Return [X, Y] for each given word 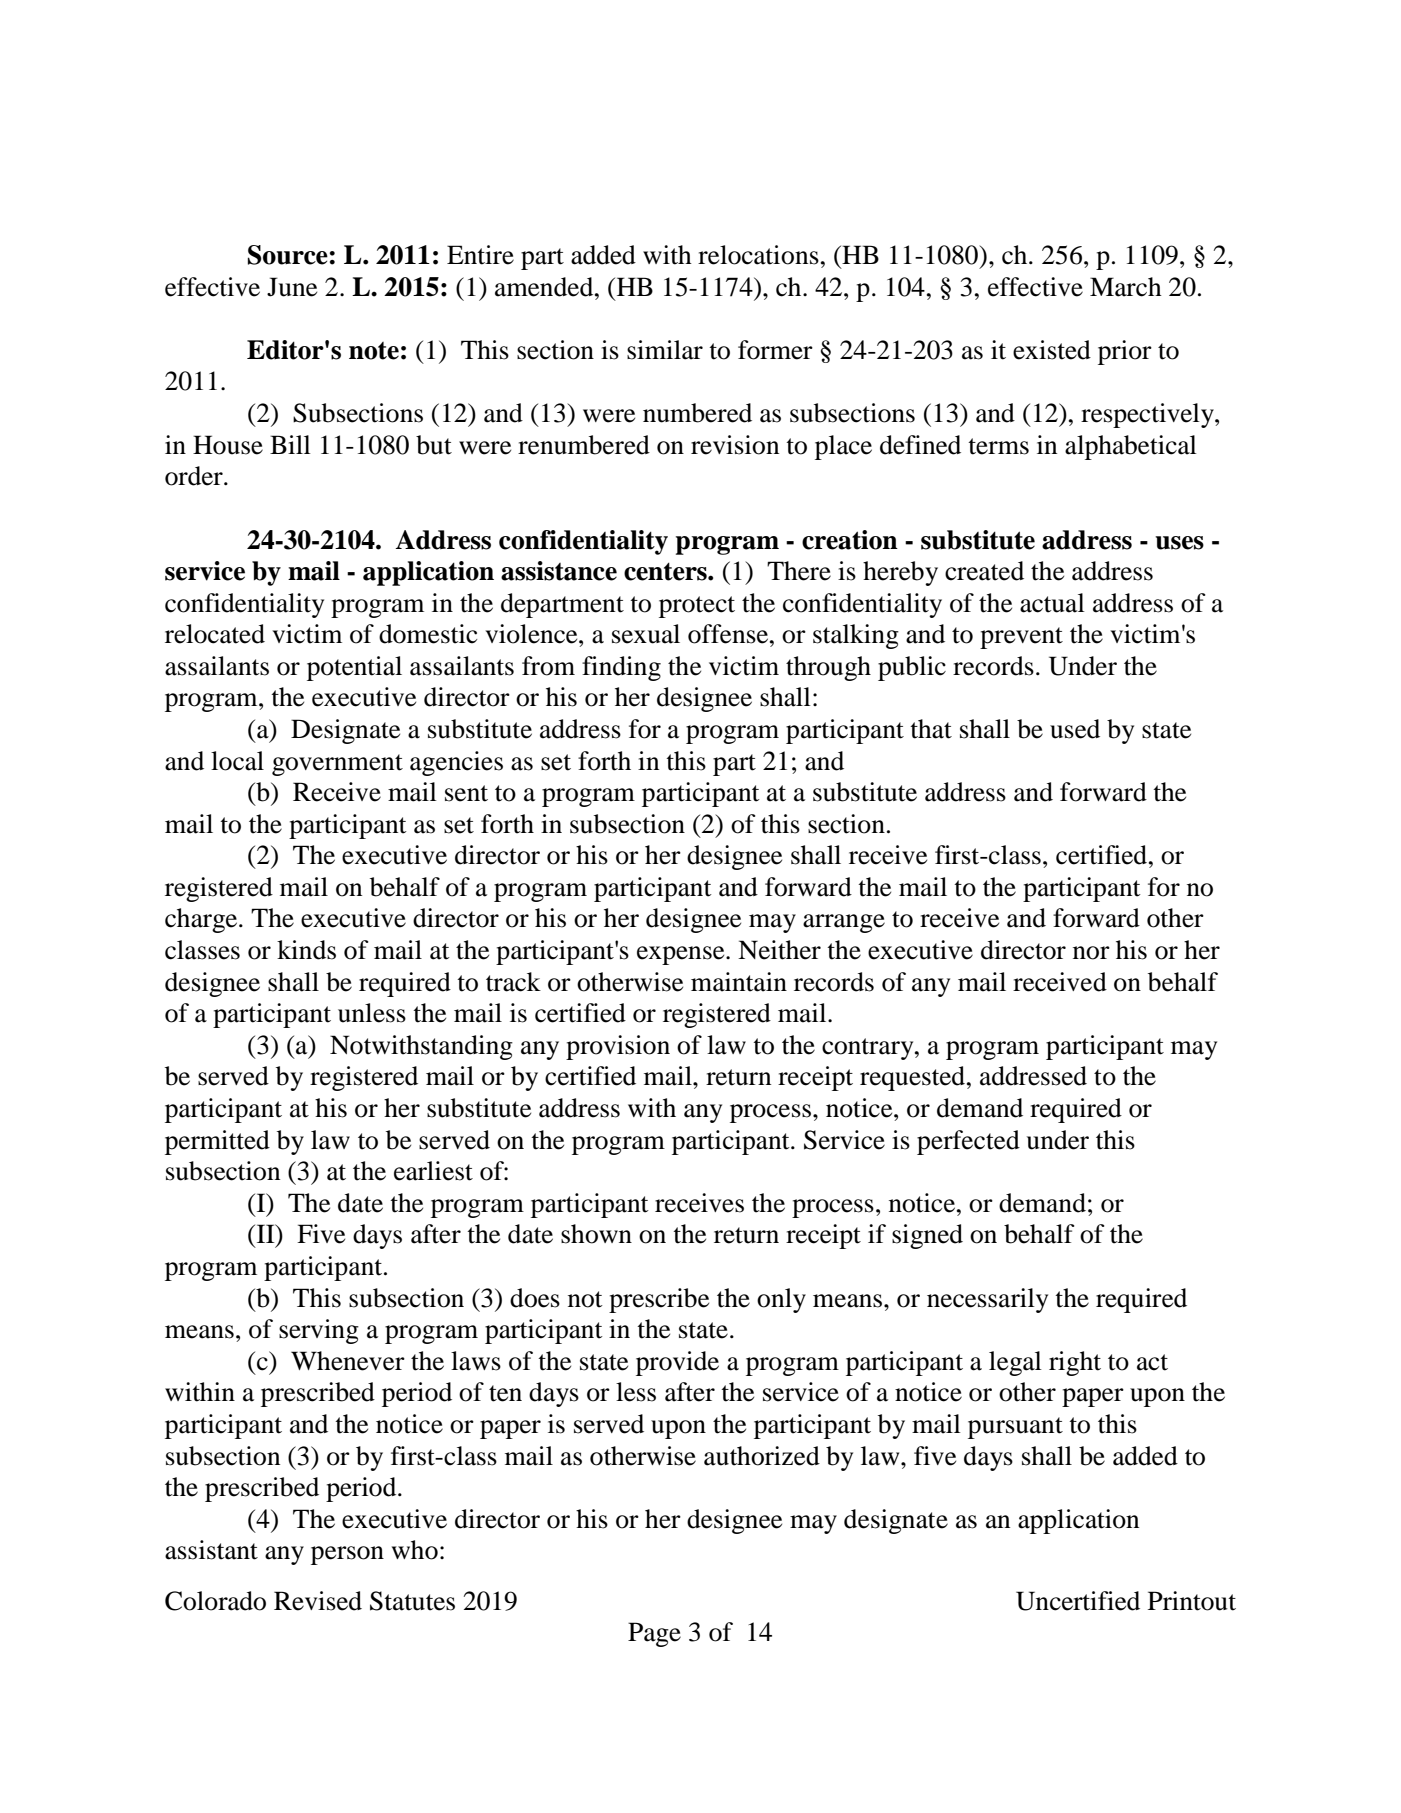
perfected [968, 1142]
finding [621, 668]
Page [654, 1634]
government [337, 765]
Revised [318, 1601]
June [292, 287]
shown [596, 1234]
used [1075, 729]
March [1126, 287]
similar [665, 350]
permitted [217, 1142]
